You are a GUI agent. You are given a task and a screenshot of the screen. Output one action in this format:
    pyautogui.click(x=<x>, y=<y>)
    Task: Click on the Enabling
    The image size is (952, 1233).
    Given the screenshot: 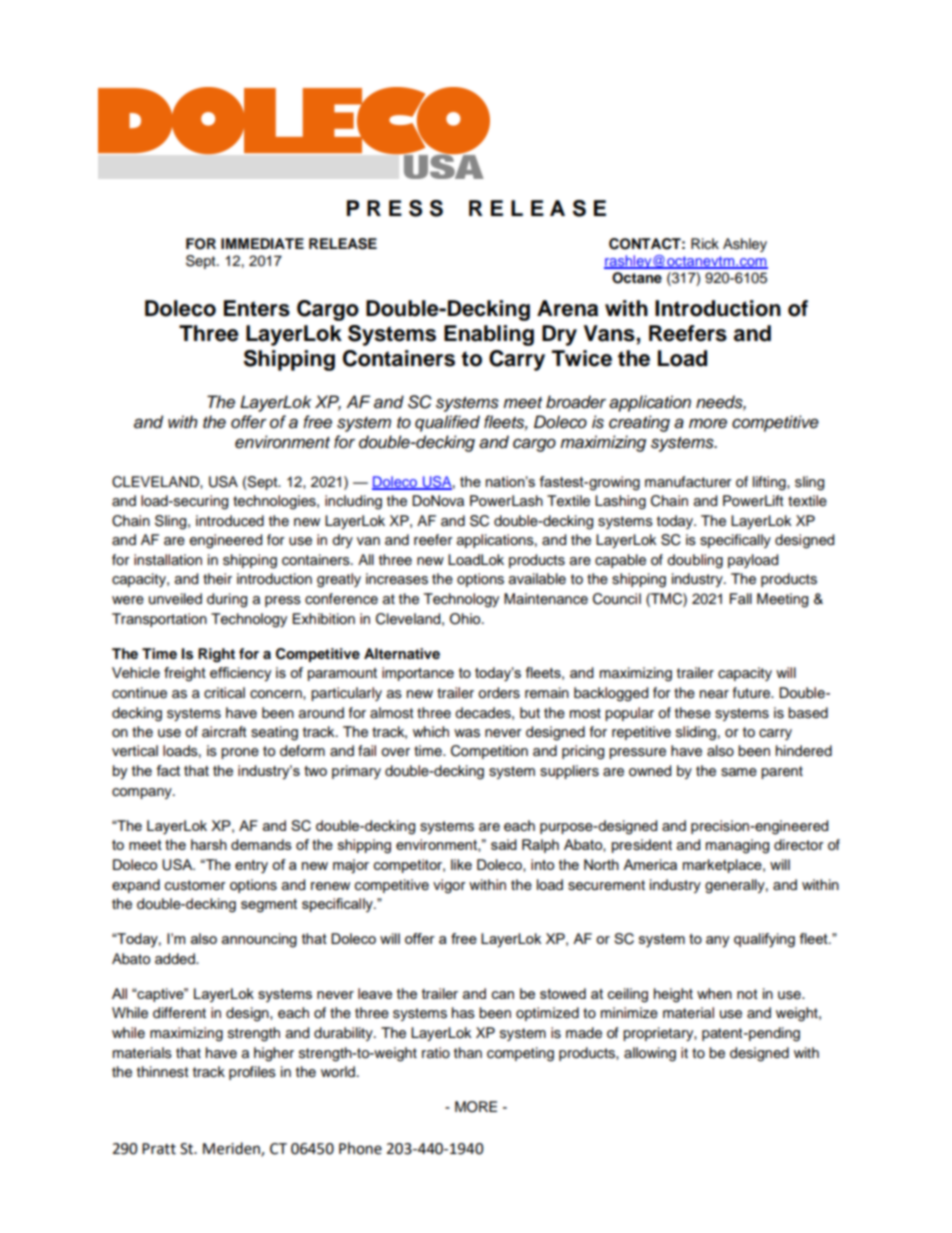 What is the action you would take?
    pyautogui.click(x=489, y=335)
